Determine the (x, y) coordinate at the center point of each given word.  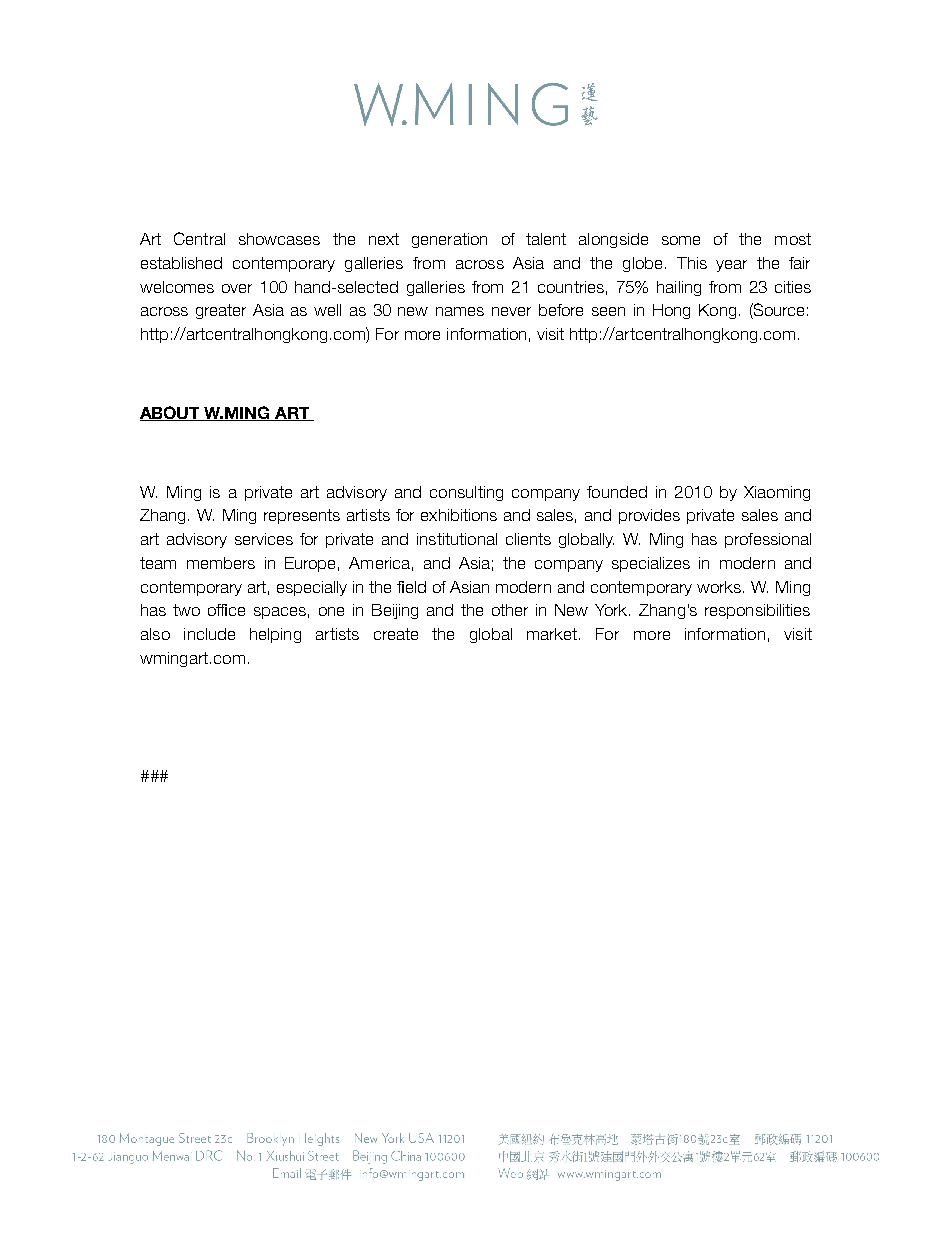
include (209, 634)
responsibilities (757, 611)
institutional (457, 539)
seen (608, 311)
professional (768, 540)
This (692, 263)
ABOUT (171, 413)
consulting (466, 493)
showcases (279, 239)
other (510, 610)
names (460, 311)
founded (617, 492)
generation (449, 240)
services (264, 539)
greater (221, 311)
